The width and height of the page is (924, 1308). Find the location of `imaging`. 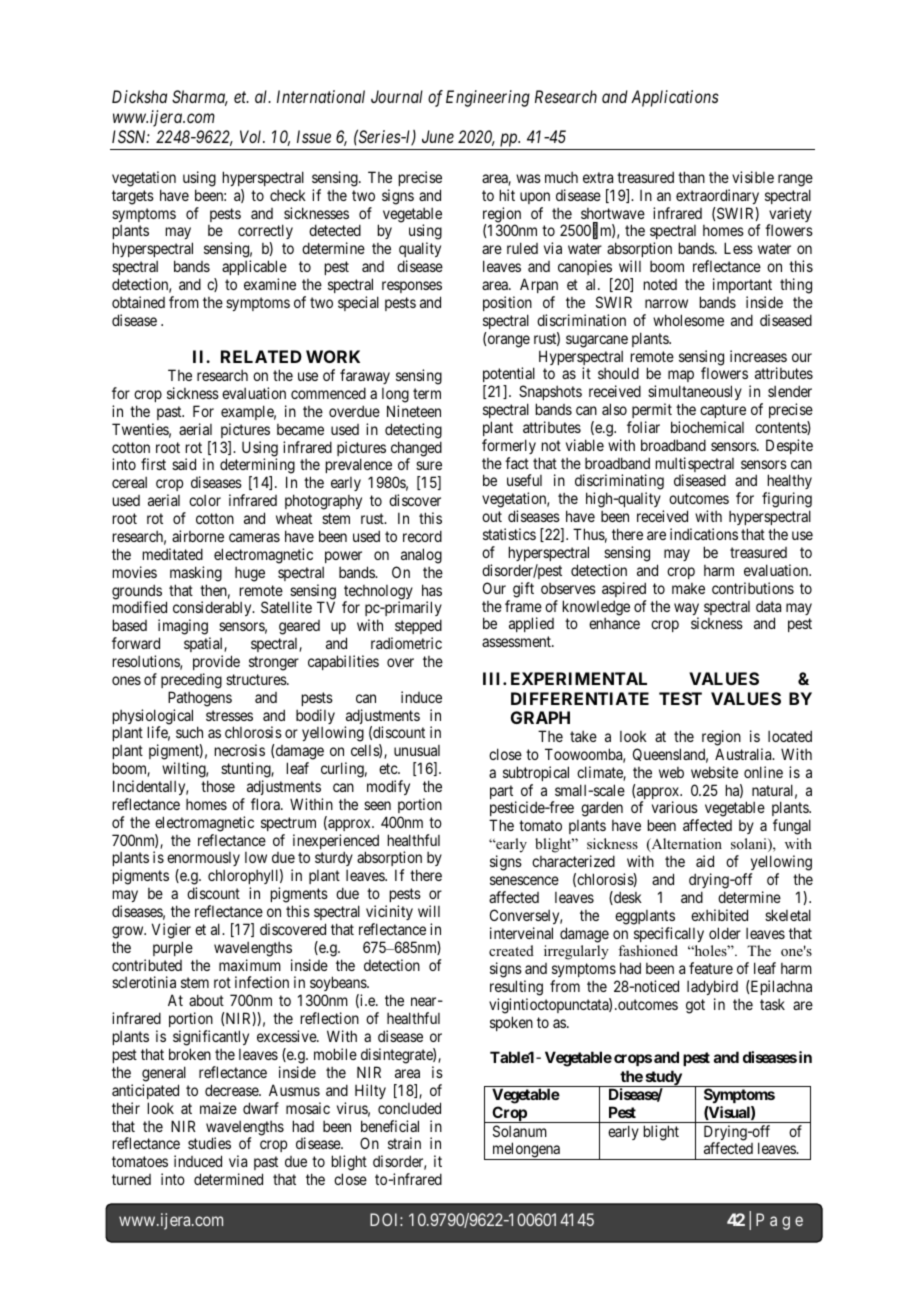

imaging is located at coordinates (184, 628).
